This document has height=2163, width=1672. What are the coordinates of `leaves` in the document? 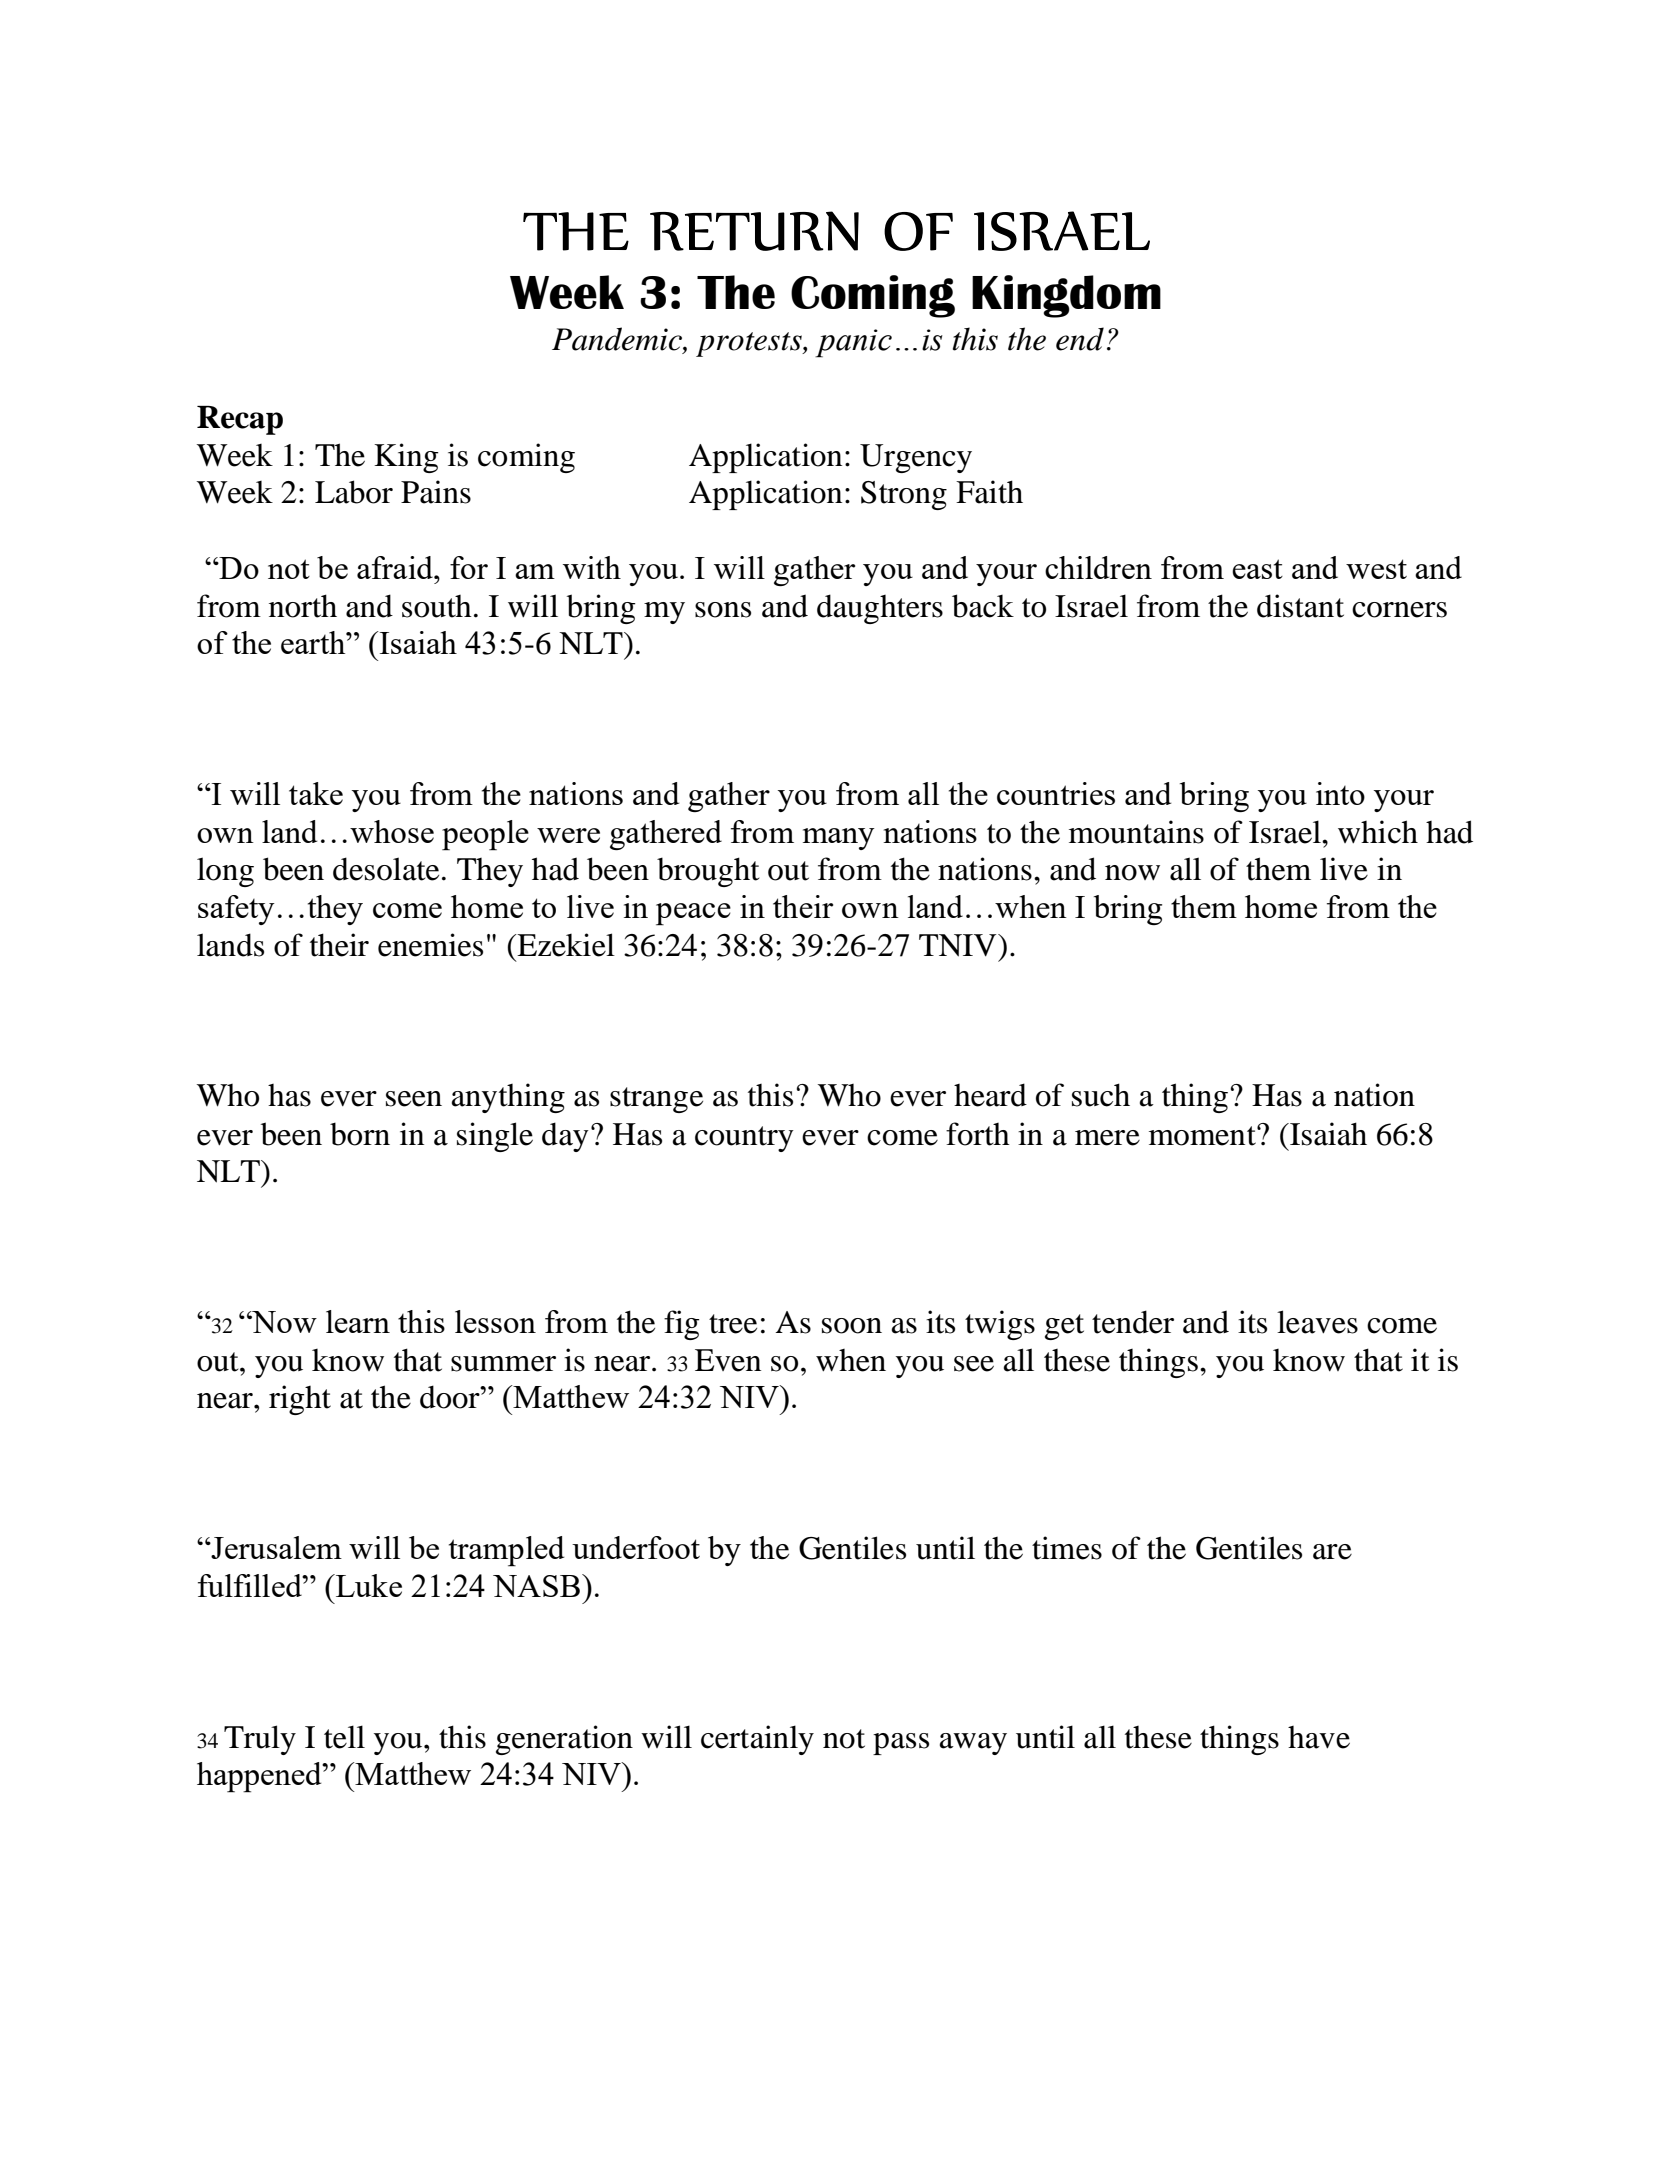 It's located at (1317, 1322).
